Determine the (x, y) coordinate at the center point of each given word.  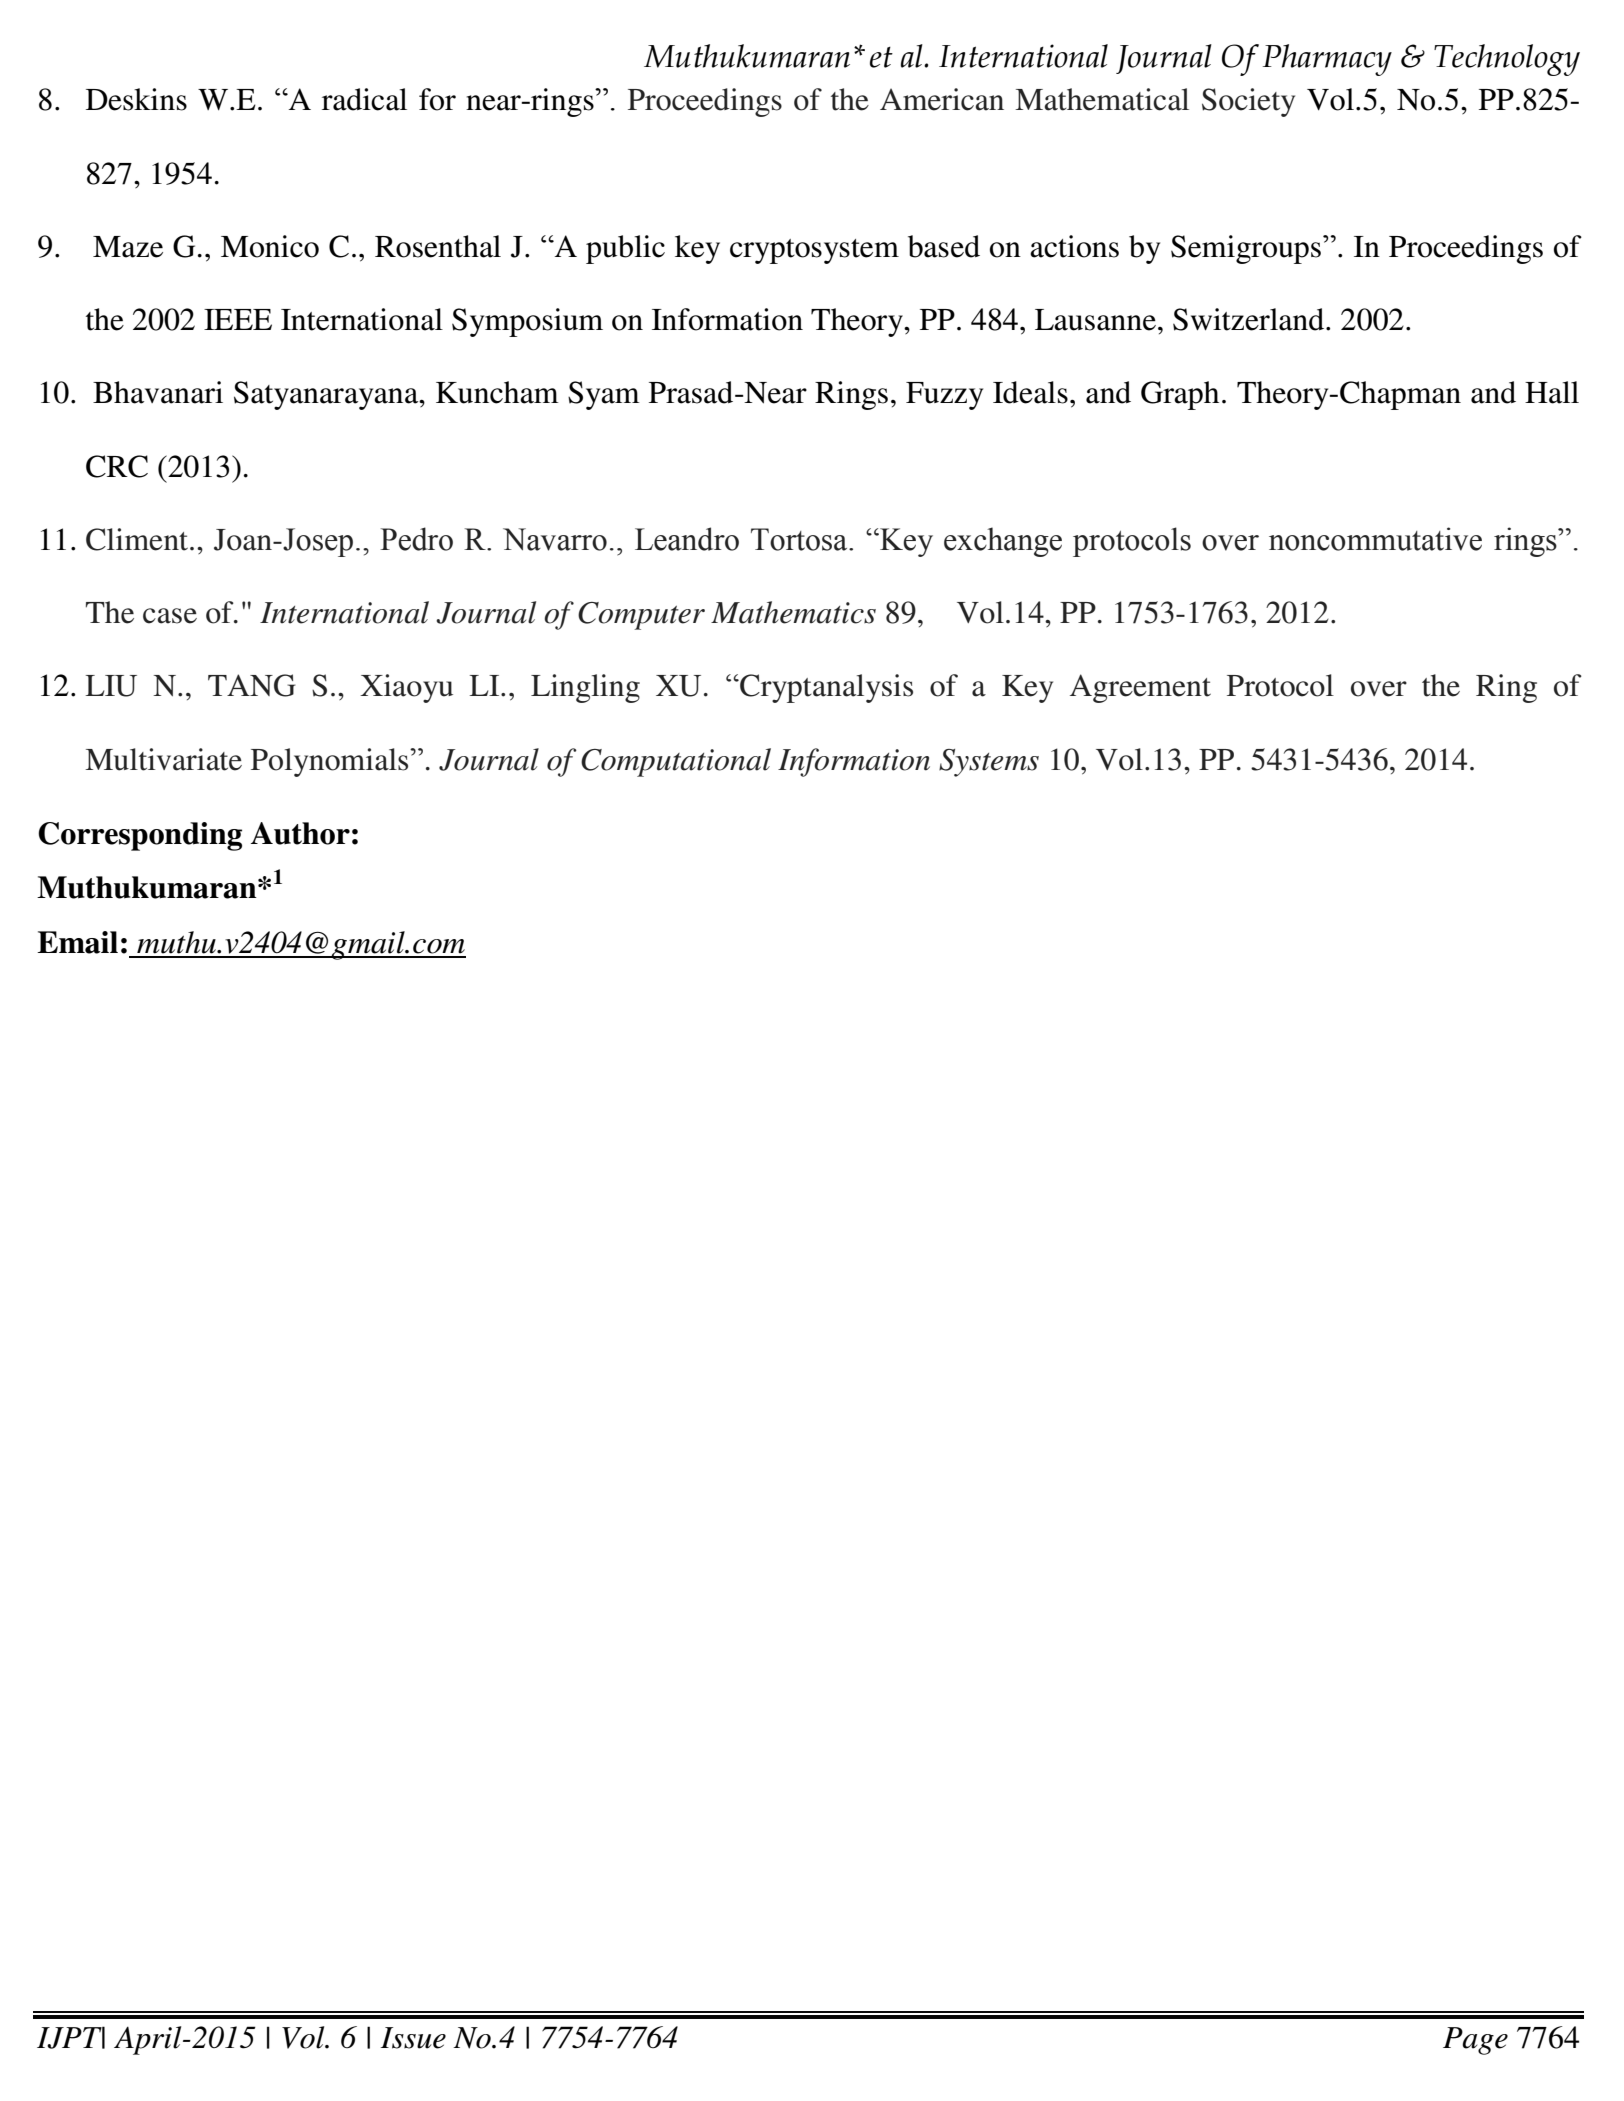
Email (77, 942)
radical (364, 99)
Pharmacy (1327, 60)
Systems (989, 763)
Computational (676, 762)
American (942, 99)
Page (1475, 2041)
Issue (413, 2038)
